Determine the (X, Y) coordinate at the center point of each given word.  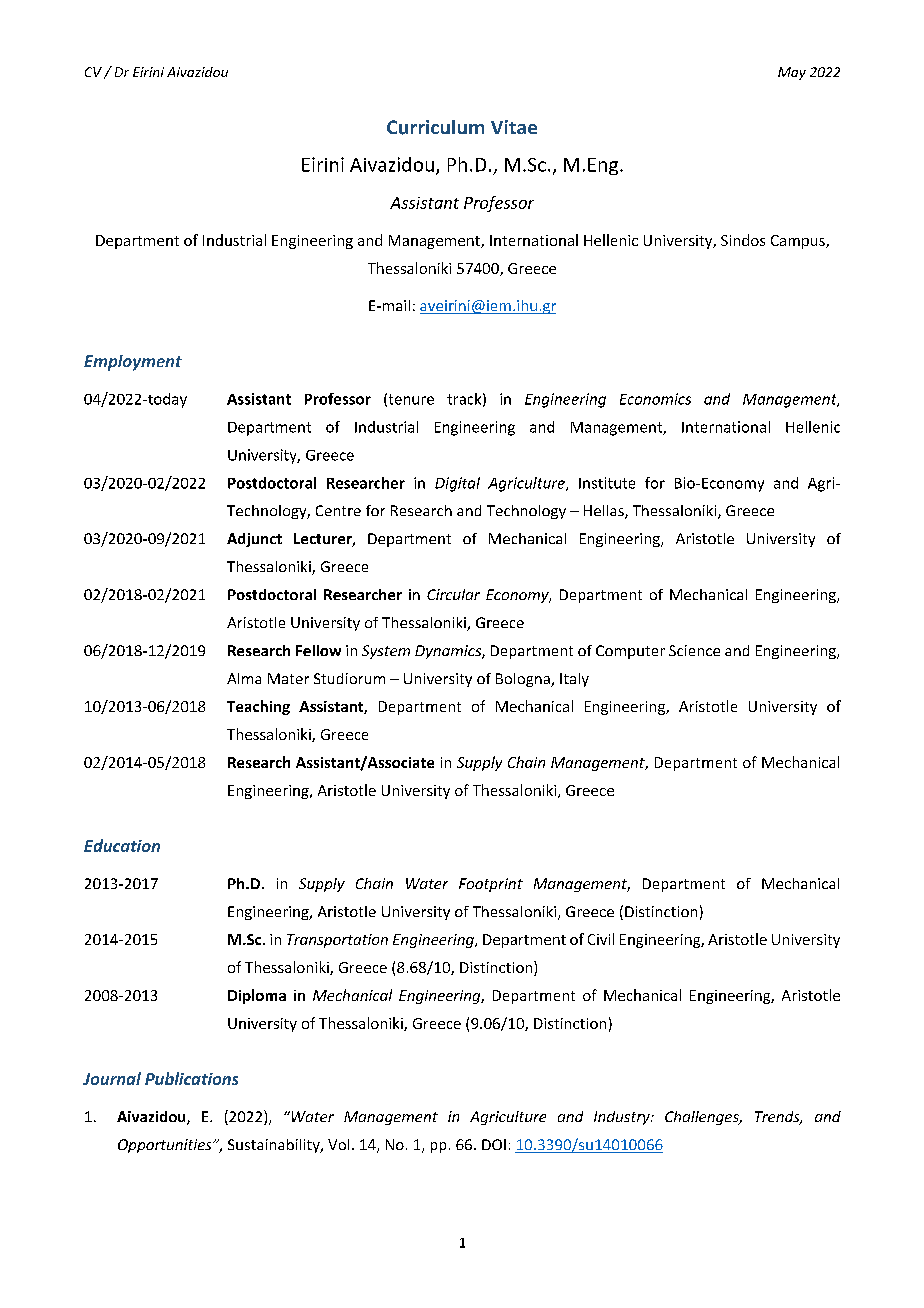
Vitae (514, 127)
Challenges (703, 1118)
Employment (133, 363)
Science (694, 650)
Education (122, 845)
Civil (601, 939)
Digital (457, 484)
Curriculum (435, 127)
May (792, 73)
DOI (494, 1144)
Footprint (491, 885)
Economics (655, 399)
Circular (453, 594)
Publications (191, 1078)
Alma (244, 678)
